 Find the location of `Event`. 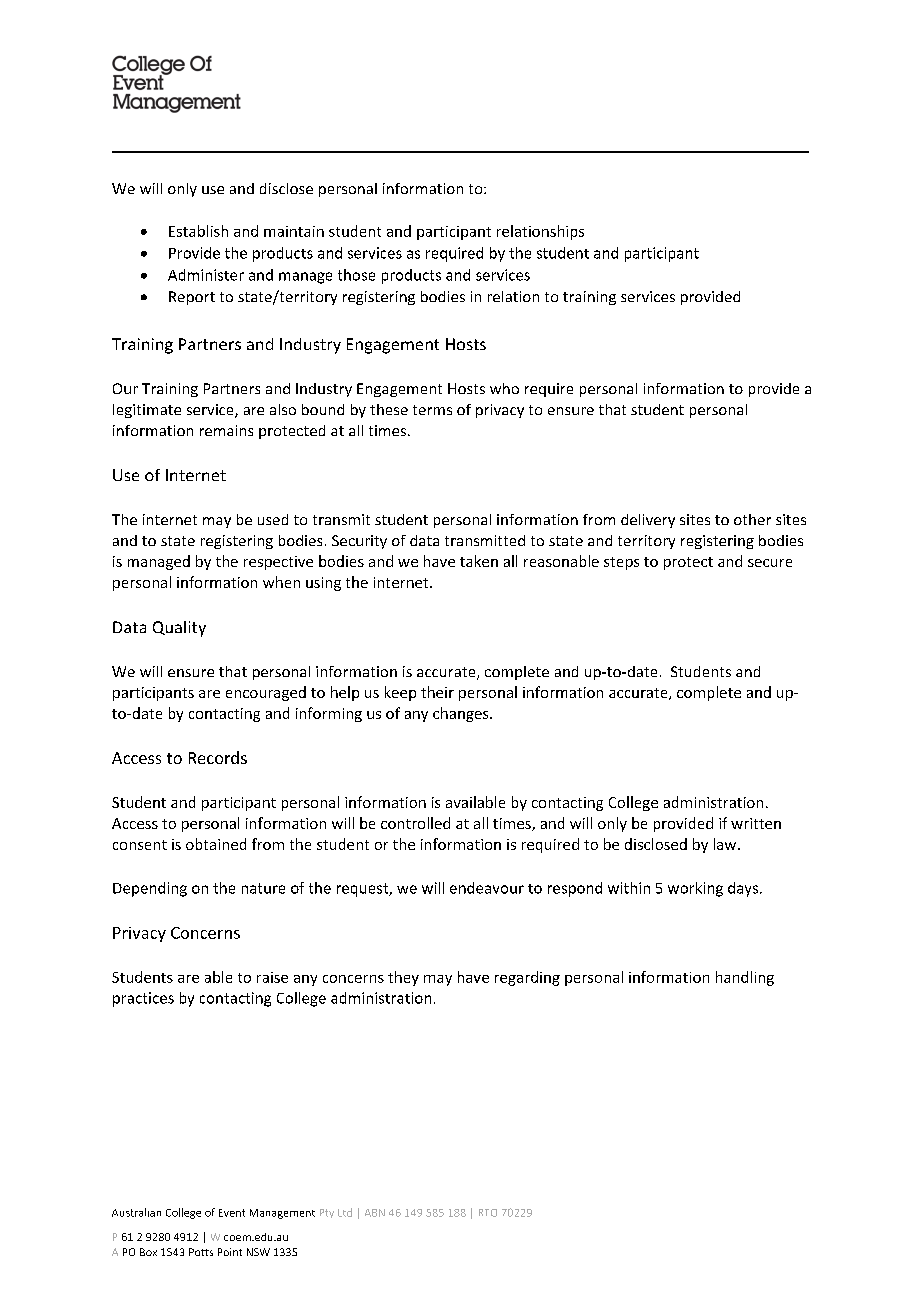

Event is located at coordinates (232, 1213).
